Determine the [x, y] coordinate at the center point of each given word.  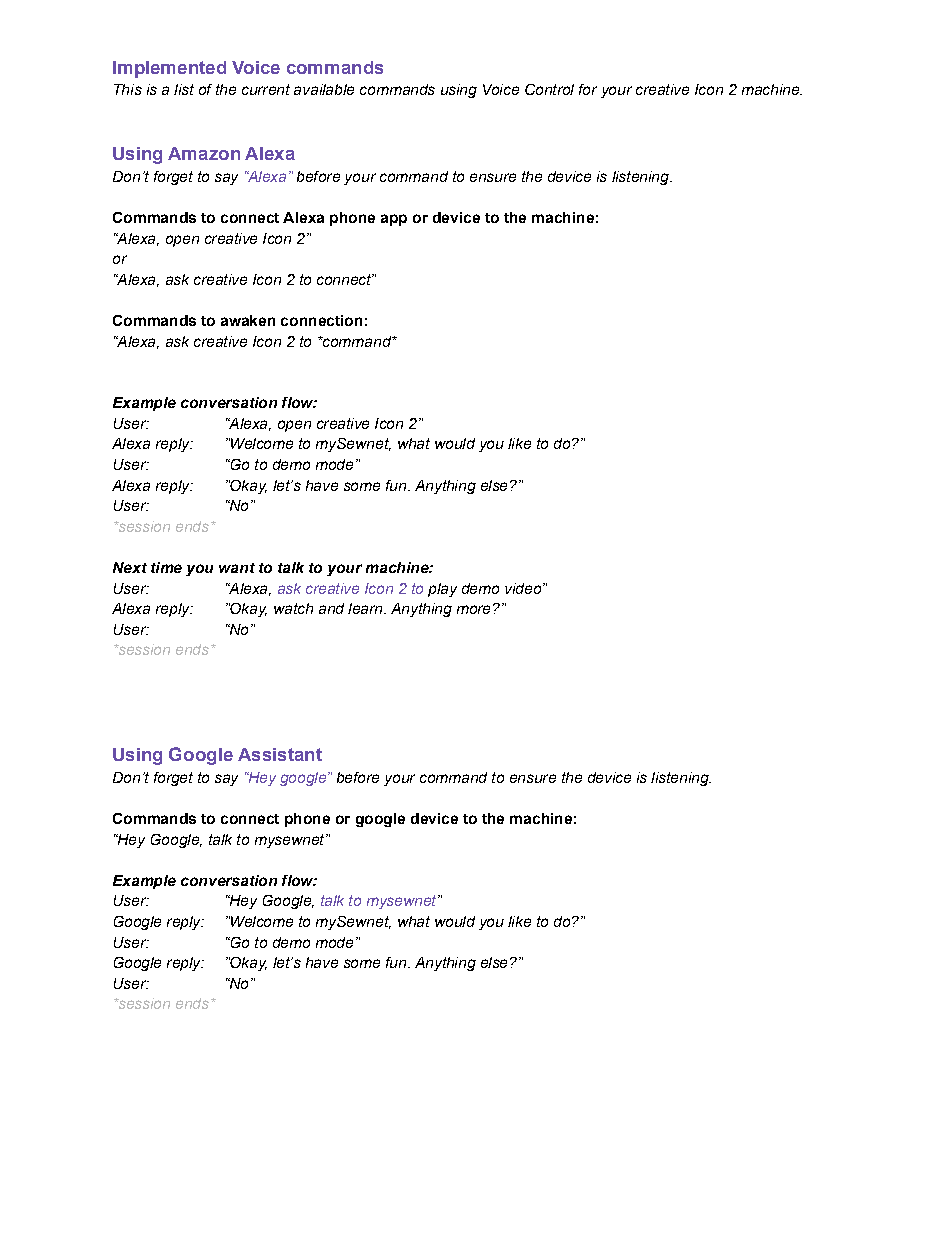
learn [366, 608]
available [324, 89]
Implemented [169, 69]
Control [549, 89]
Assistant [280, 754]
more [473, 609]
